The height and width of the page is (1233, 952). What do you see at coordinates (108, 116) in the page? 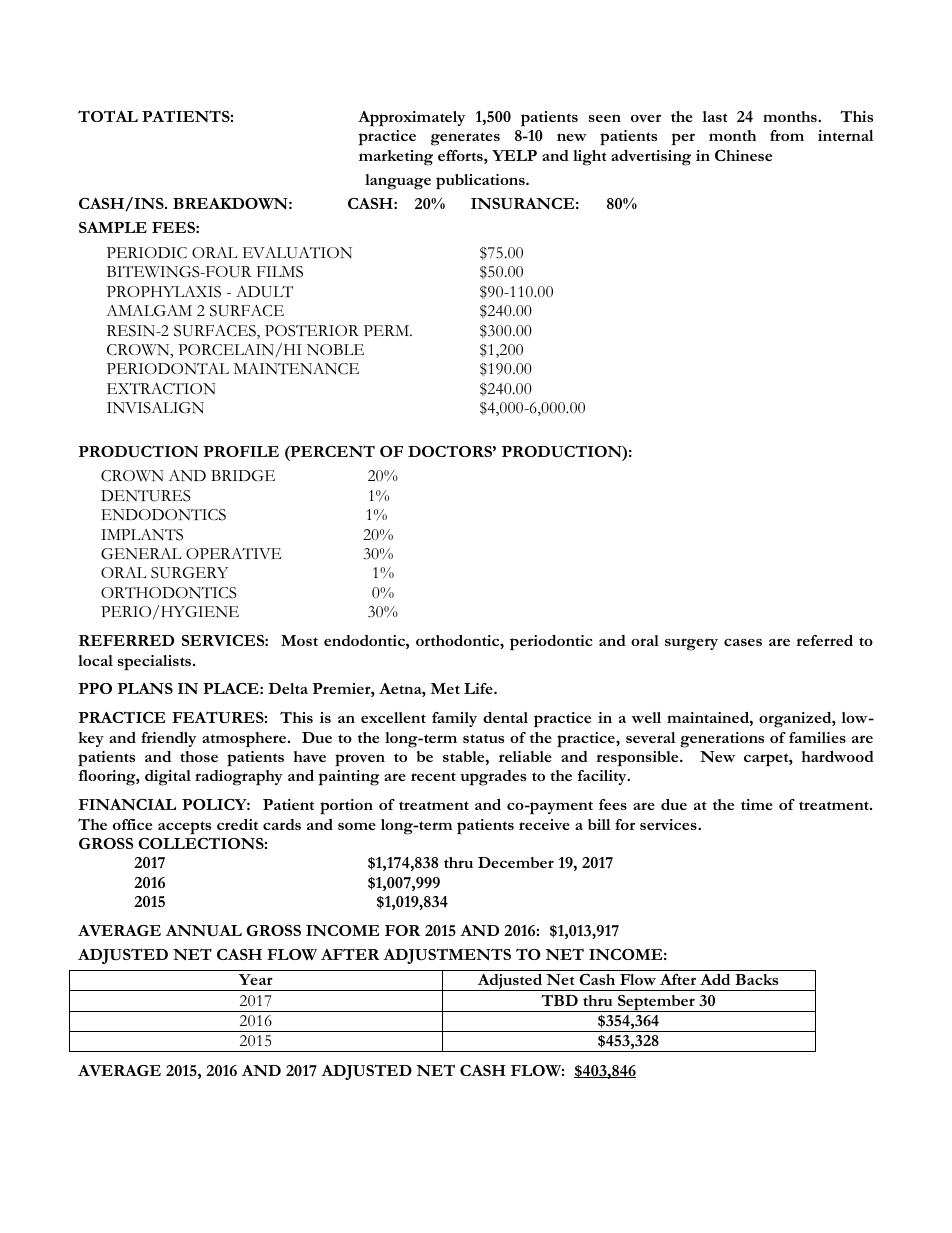
I see `TOTAL` at bounding box center [108, 116].
